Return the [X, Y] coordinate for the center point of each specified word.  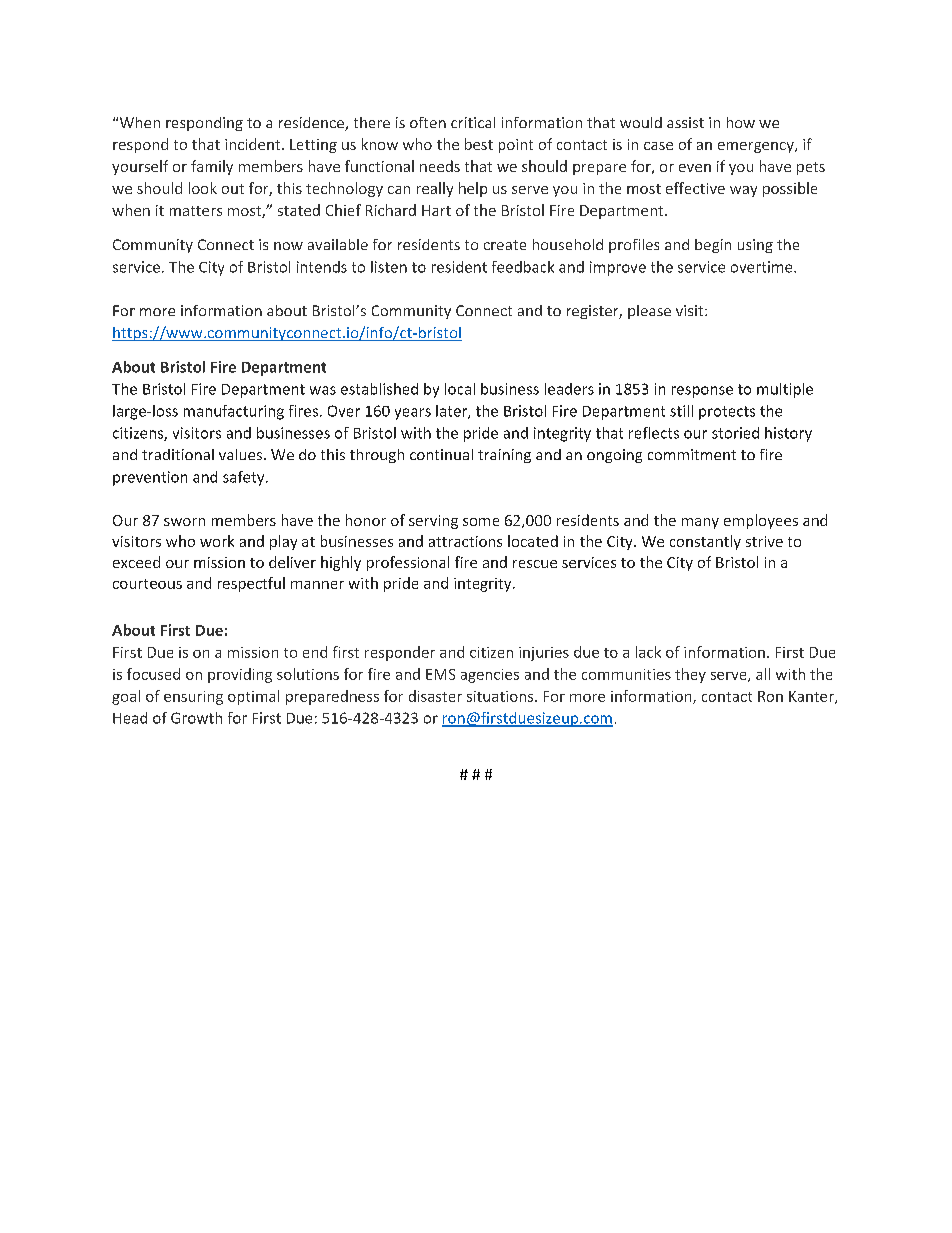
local [460, 389]
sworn [184, 522]
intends [322, 267]
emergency [757, 147]
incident [254, 144]
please [649, 312]
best [479, 144]
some [481, 522]
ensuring [193, 698]
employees [761, 521]
